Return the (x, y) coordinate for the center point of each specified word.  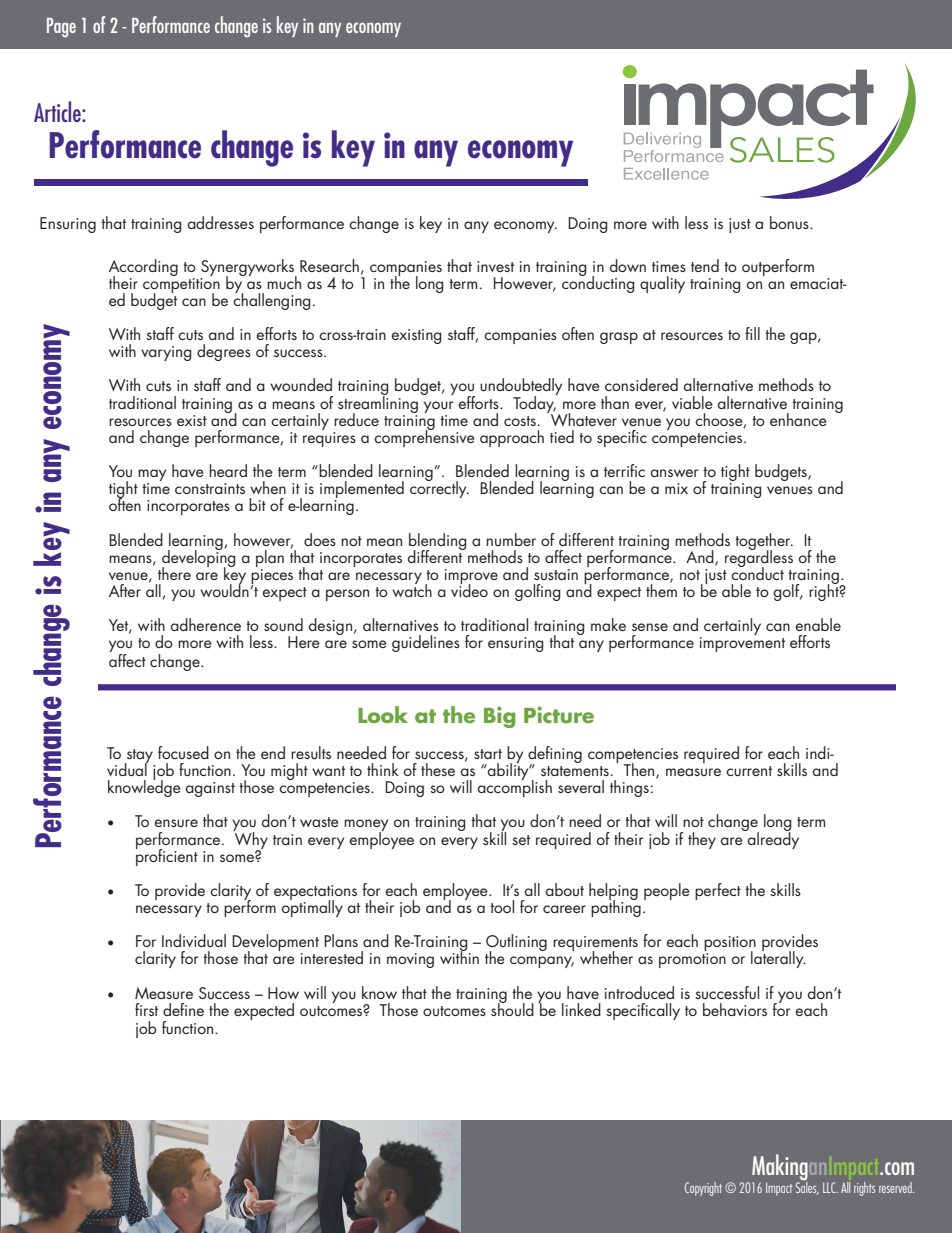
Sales (807, 1187)
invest (495, 266)
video (469, 589)
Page (61, 28)
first (146, 1009)
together (764, 542)
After (125, 590)
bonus (790, 222)
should (512, 1008)
